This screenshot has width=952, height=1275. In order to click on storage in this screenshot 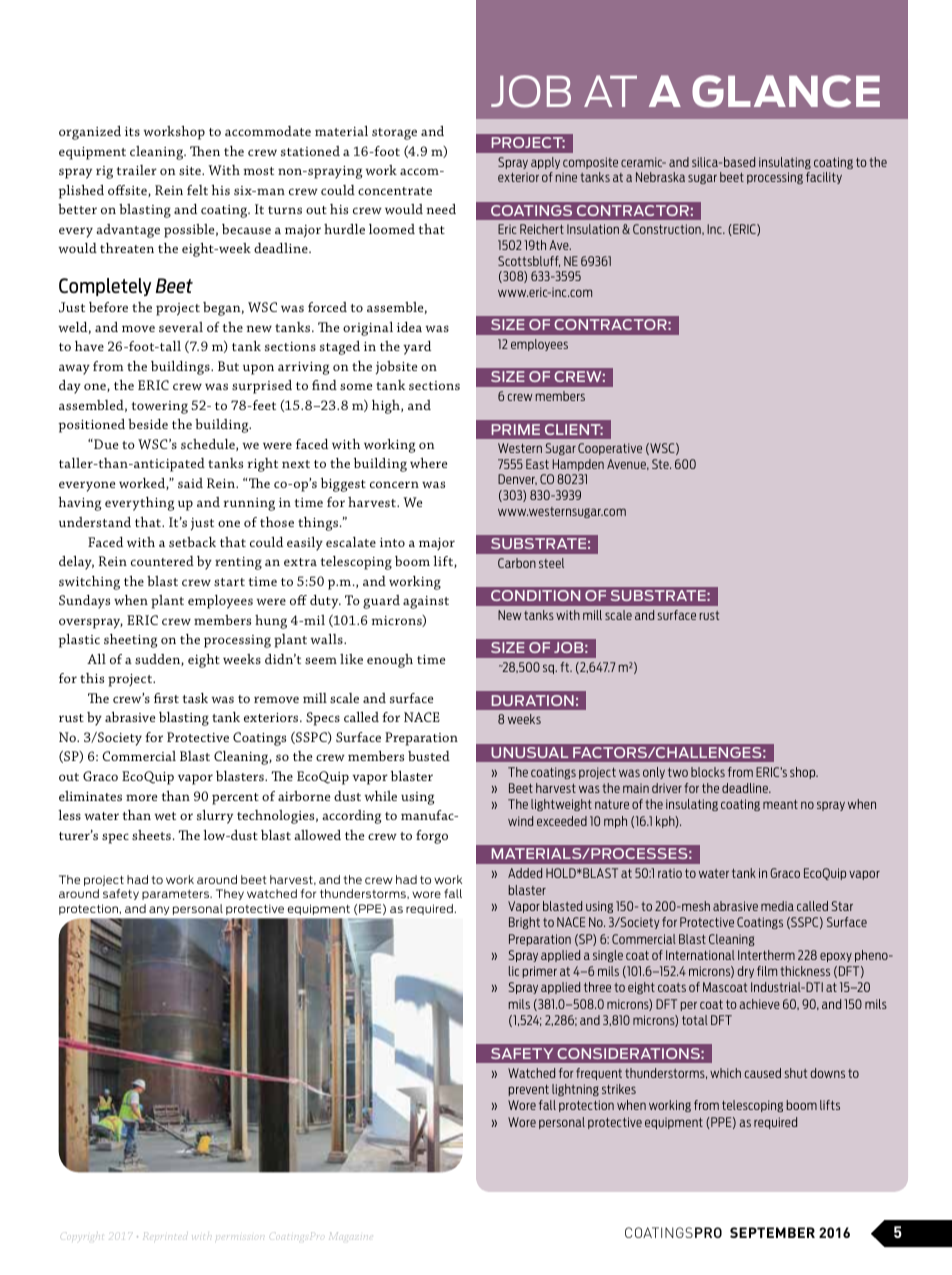, I will do `click(394, 134)`.
